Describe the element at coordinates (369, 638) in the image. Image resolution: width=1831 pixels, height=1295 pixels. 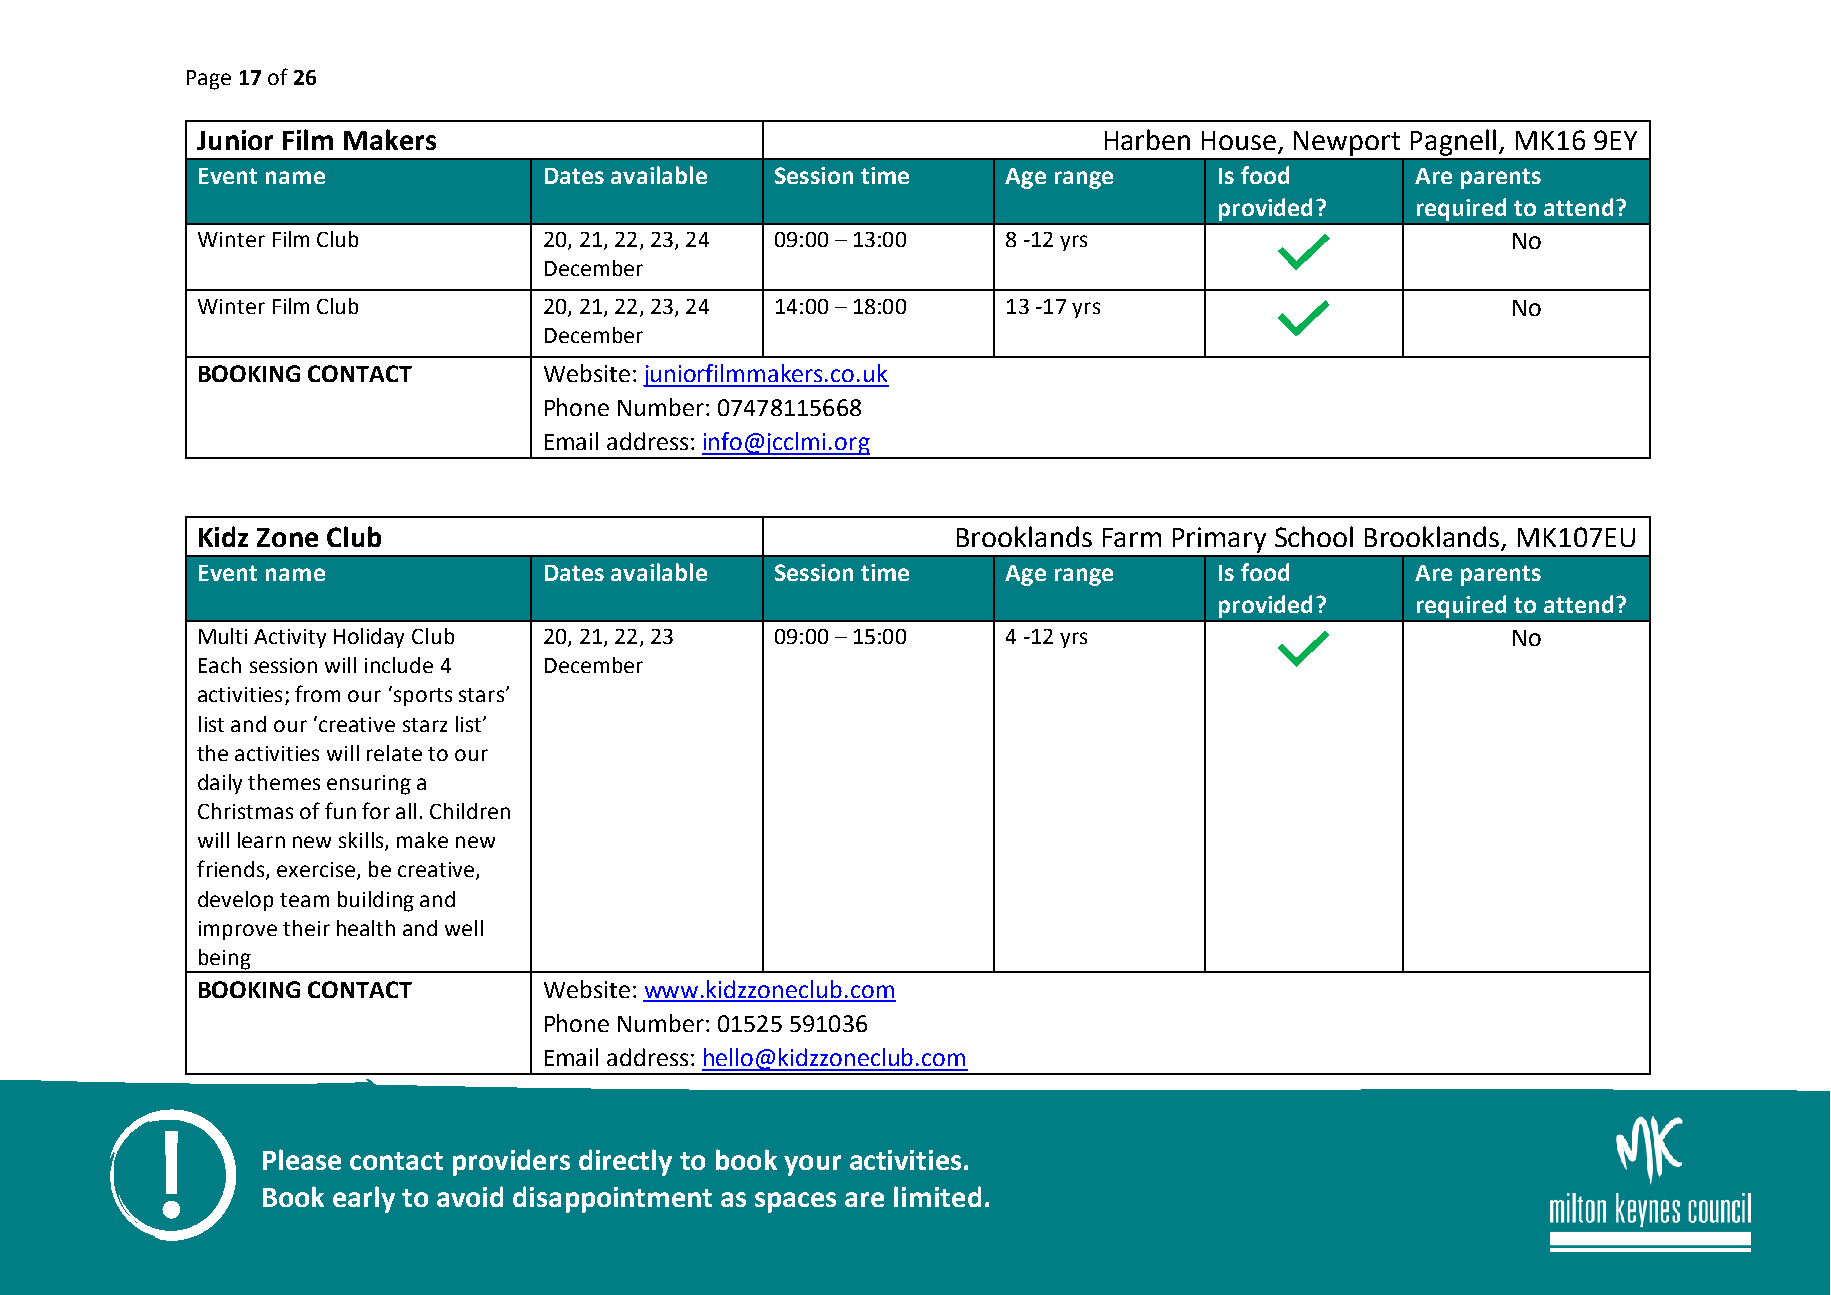
I see `Holiday` at that location.
